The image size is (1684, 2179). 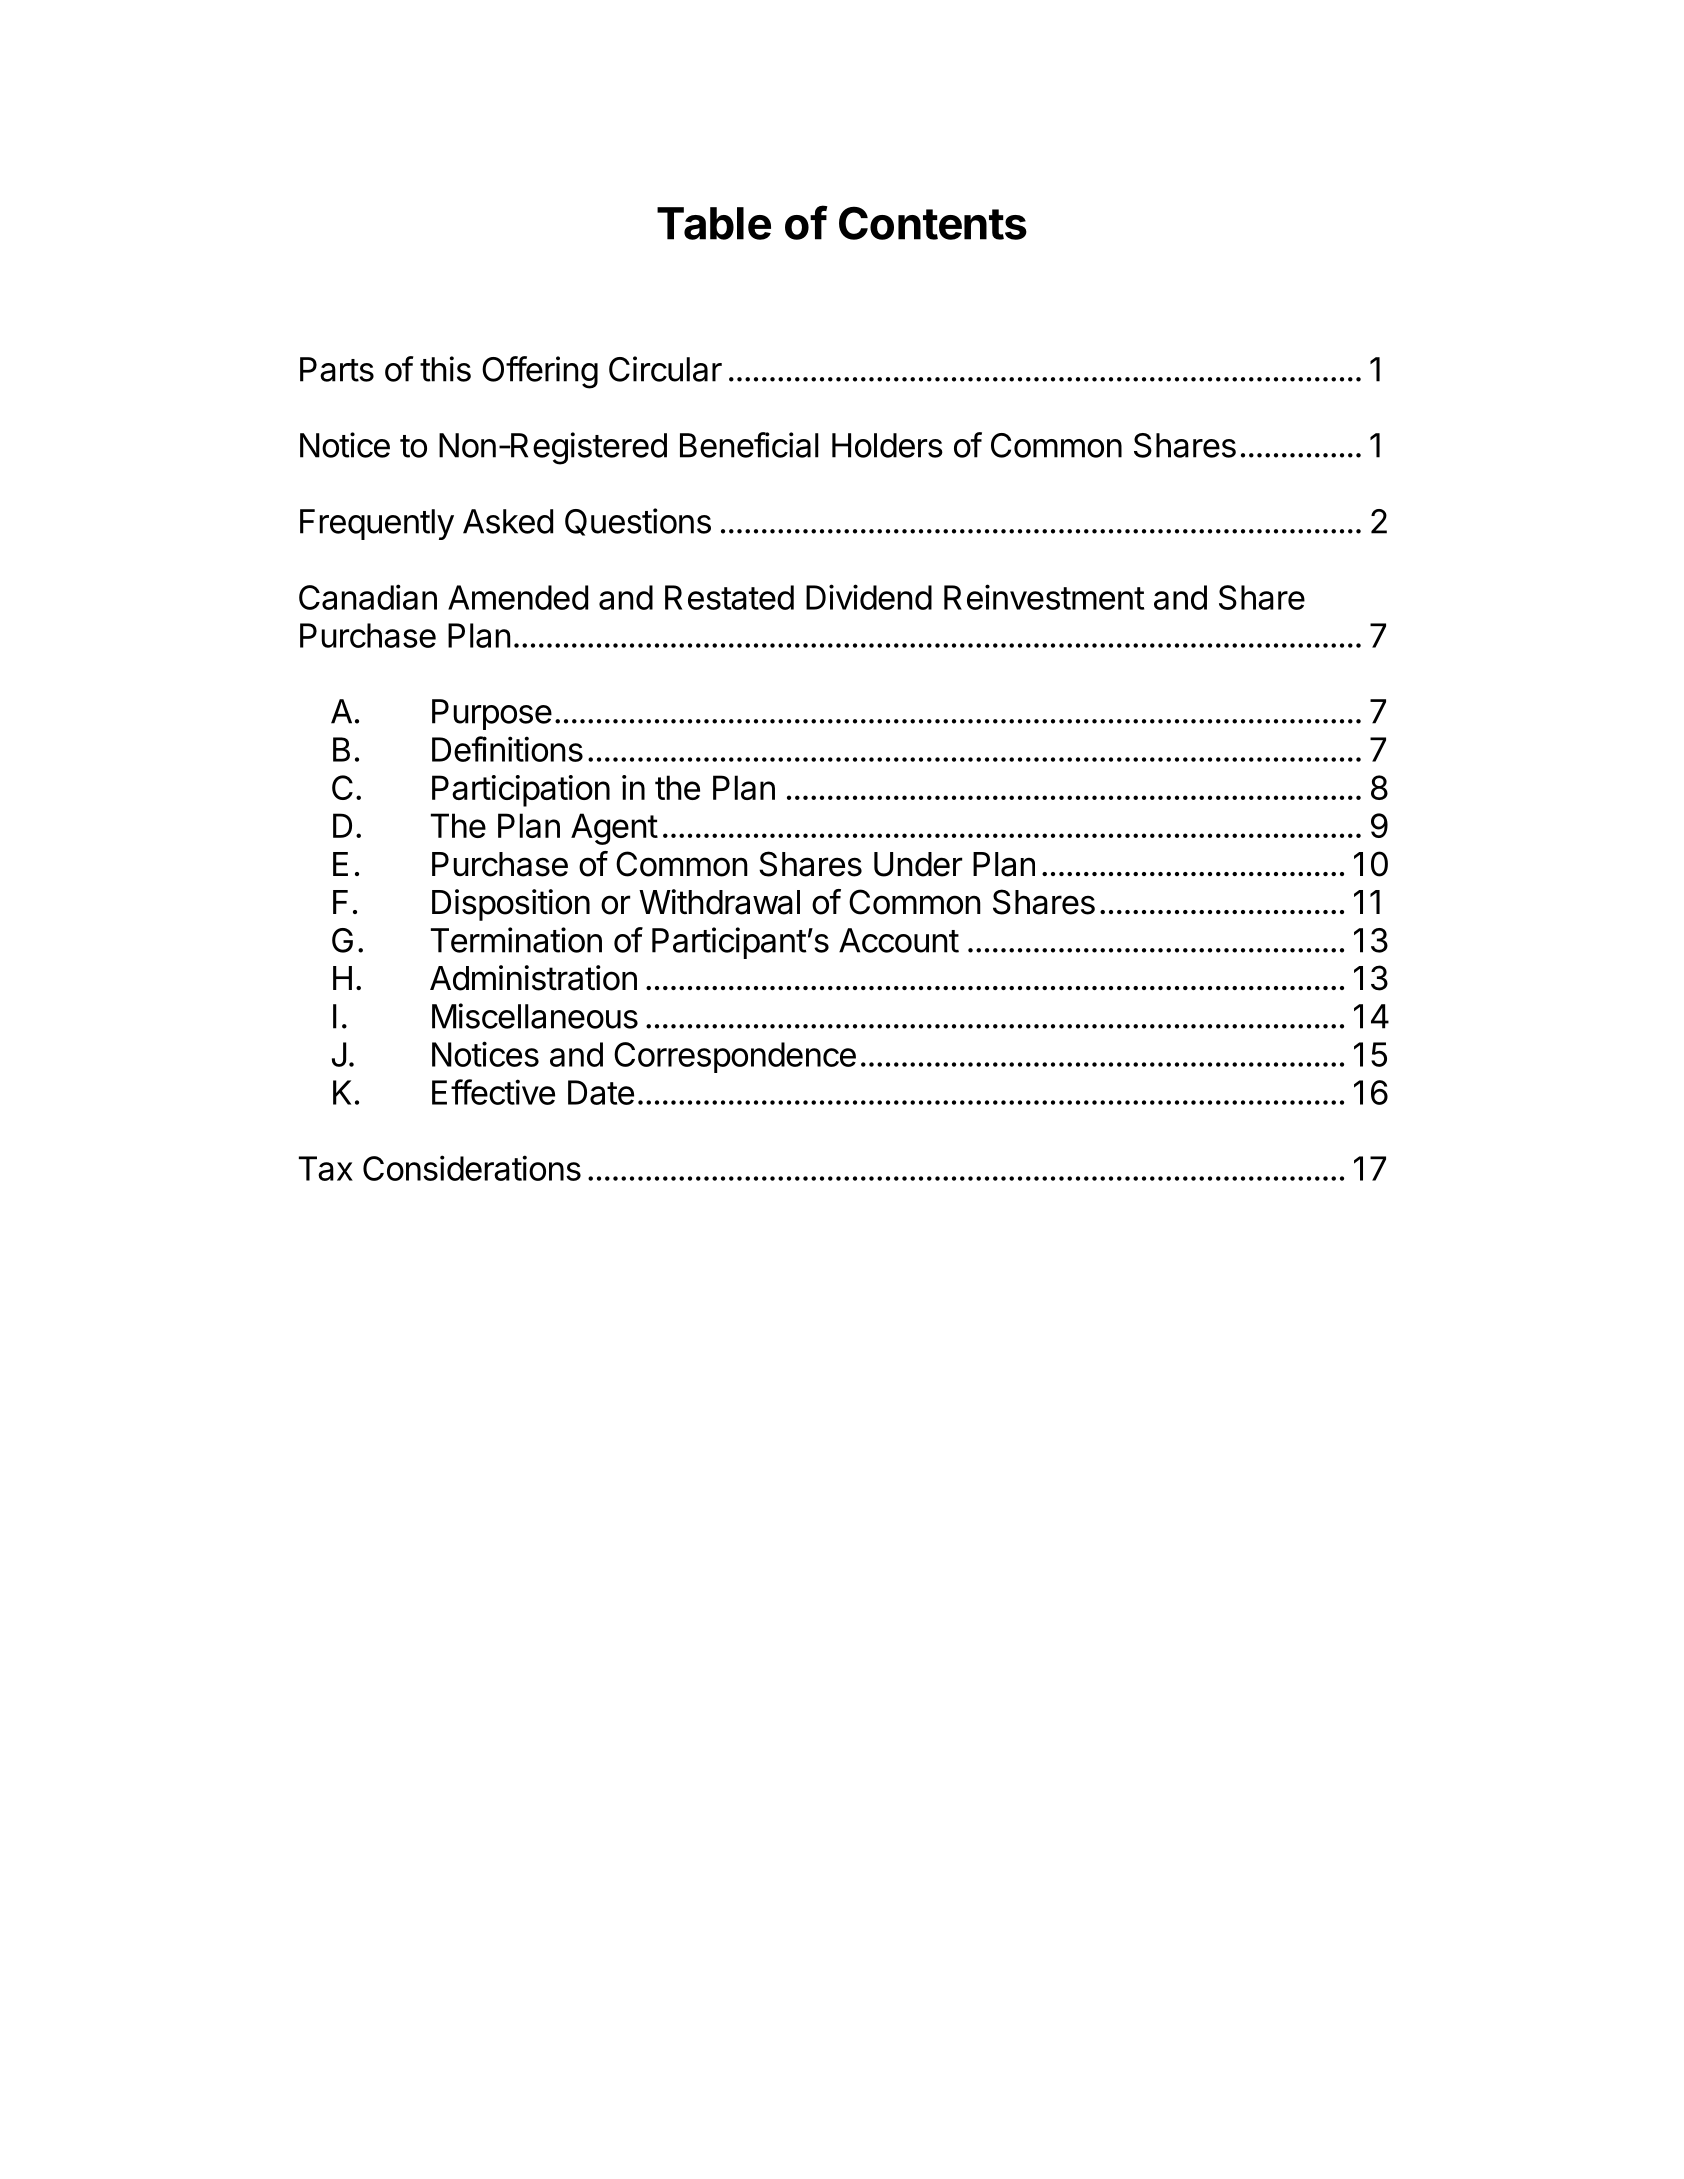 What do you see at coordinates (933, 223) in the screenshot?
I see `Contents` at bounding box center [933, 223].
